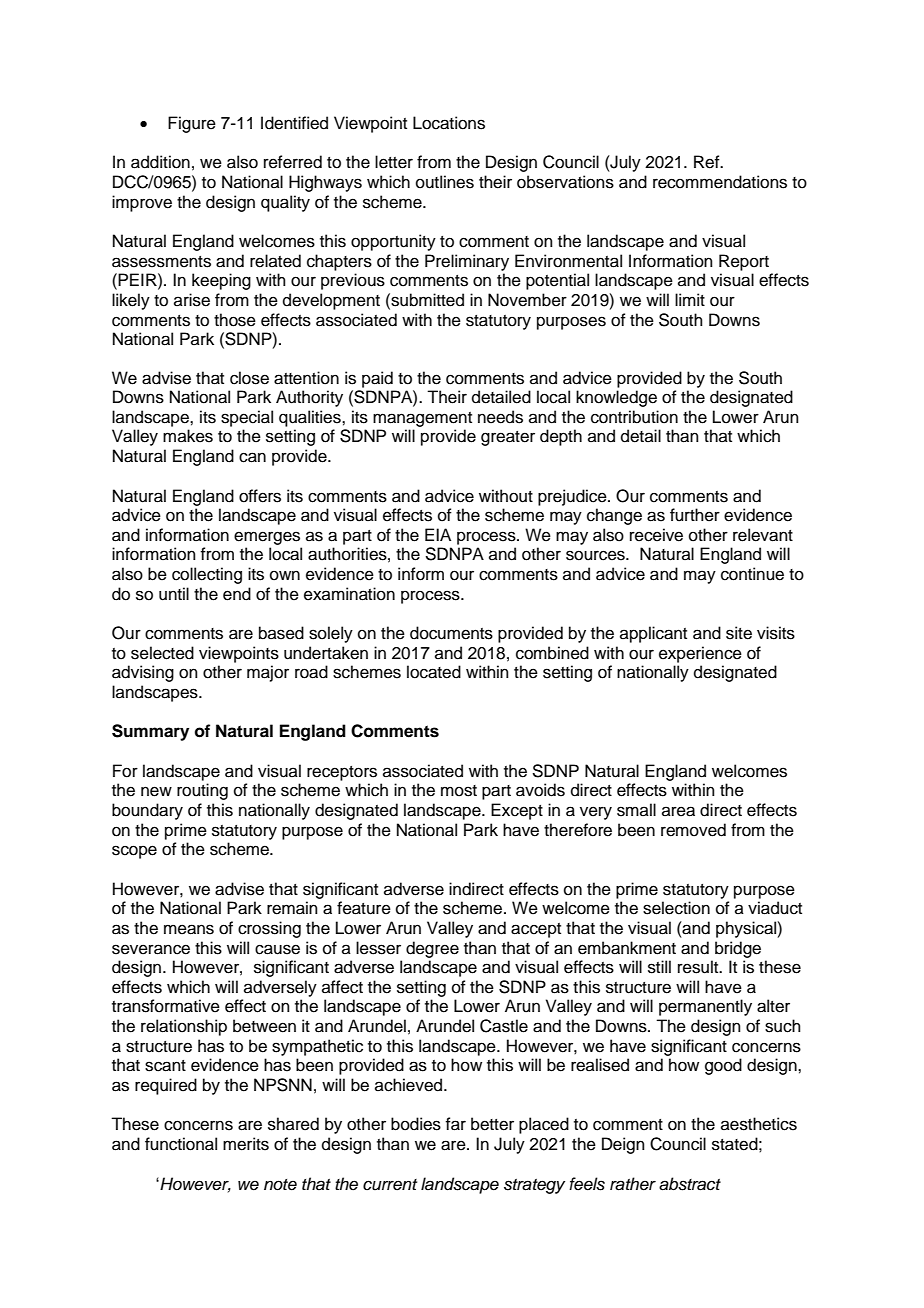  Describe the element at coordinates (700, 654) in the screenshot. I see `experience` at that location.
